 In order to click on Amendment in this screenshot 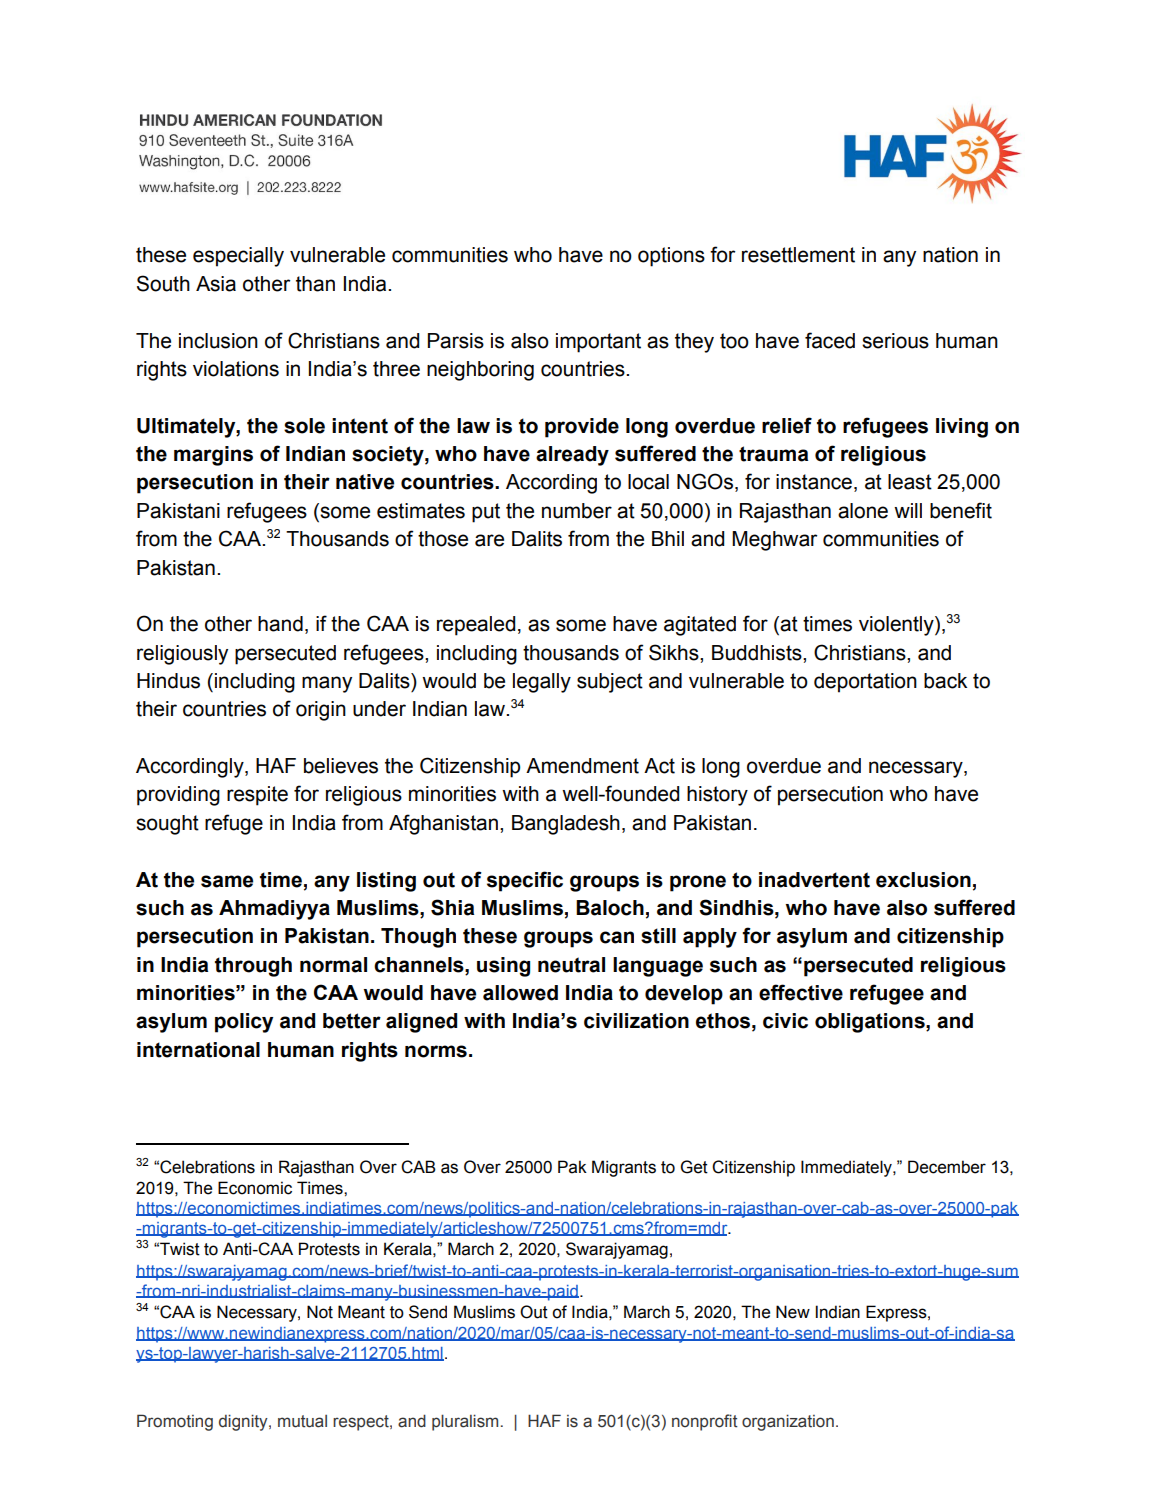, I will do `click(582, 766)`.
